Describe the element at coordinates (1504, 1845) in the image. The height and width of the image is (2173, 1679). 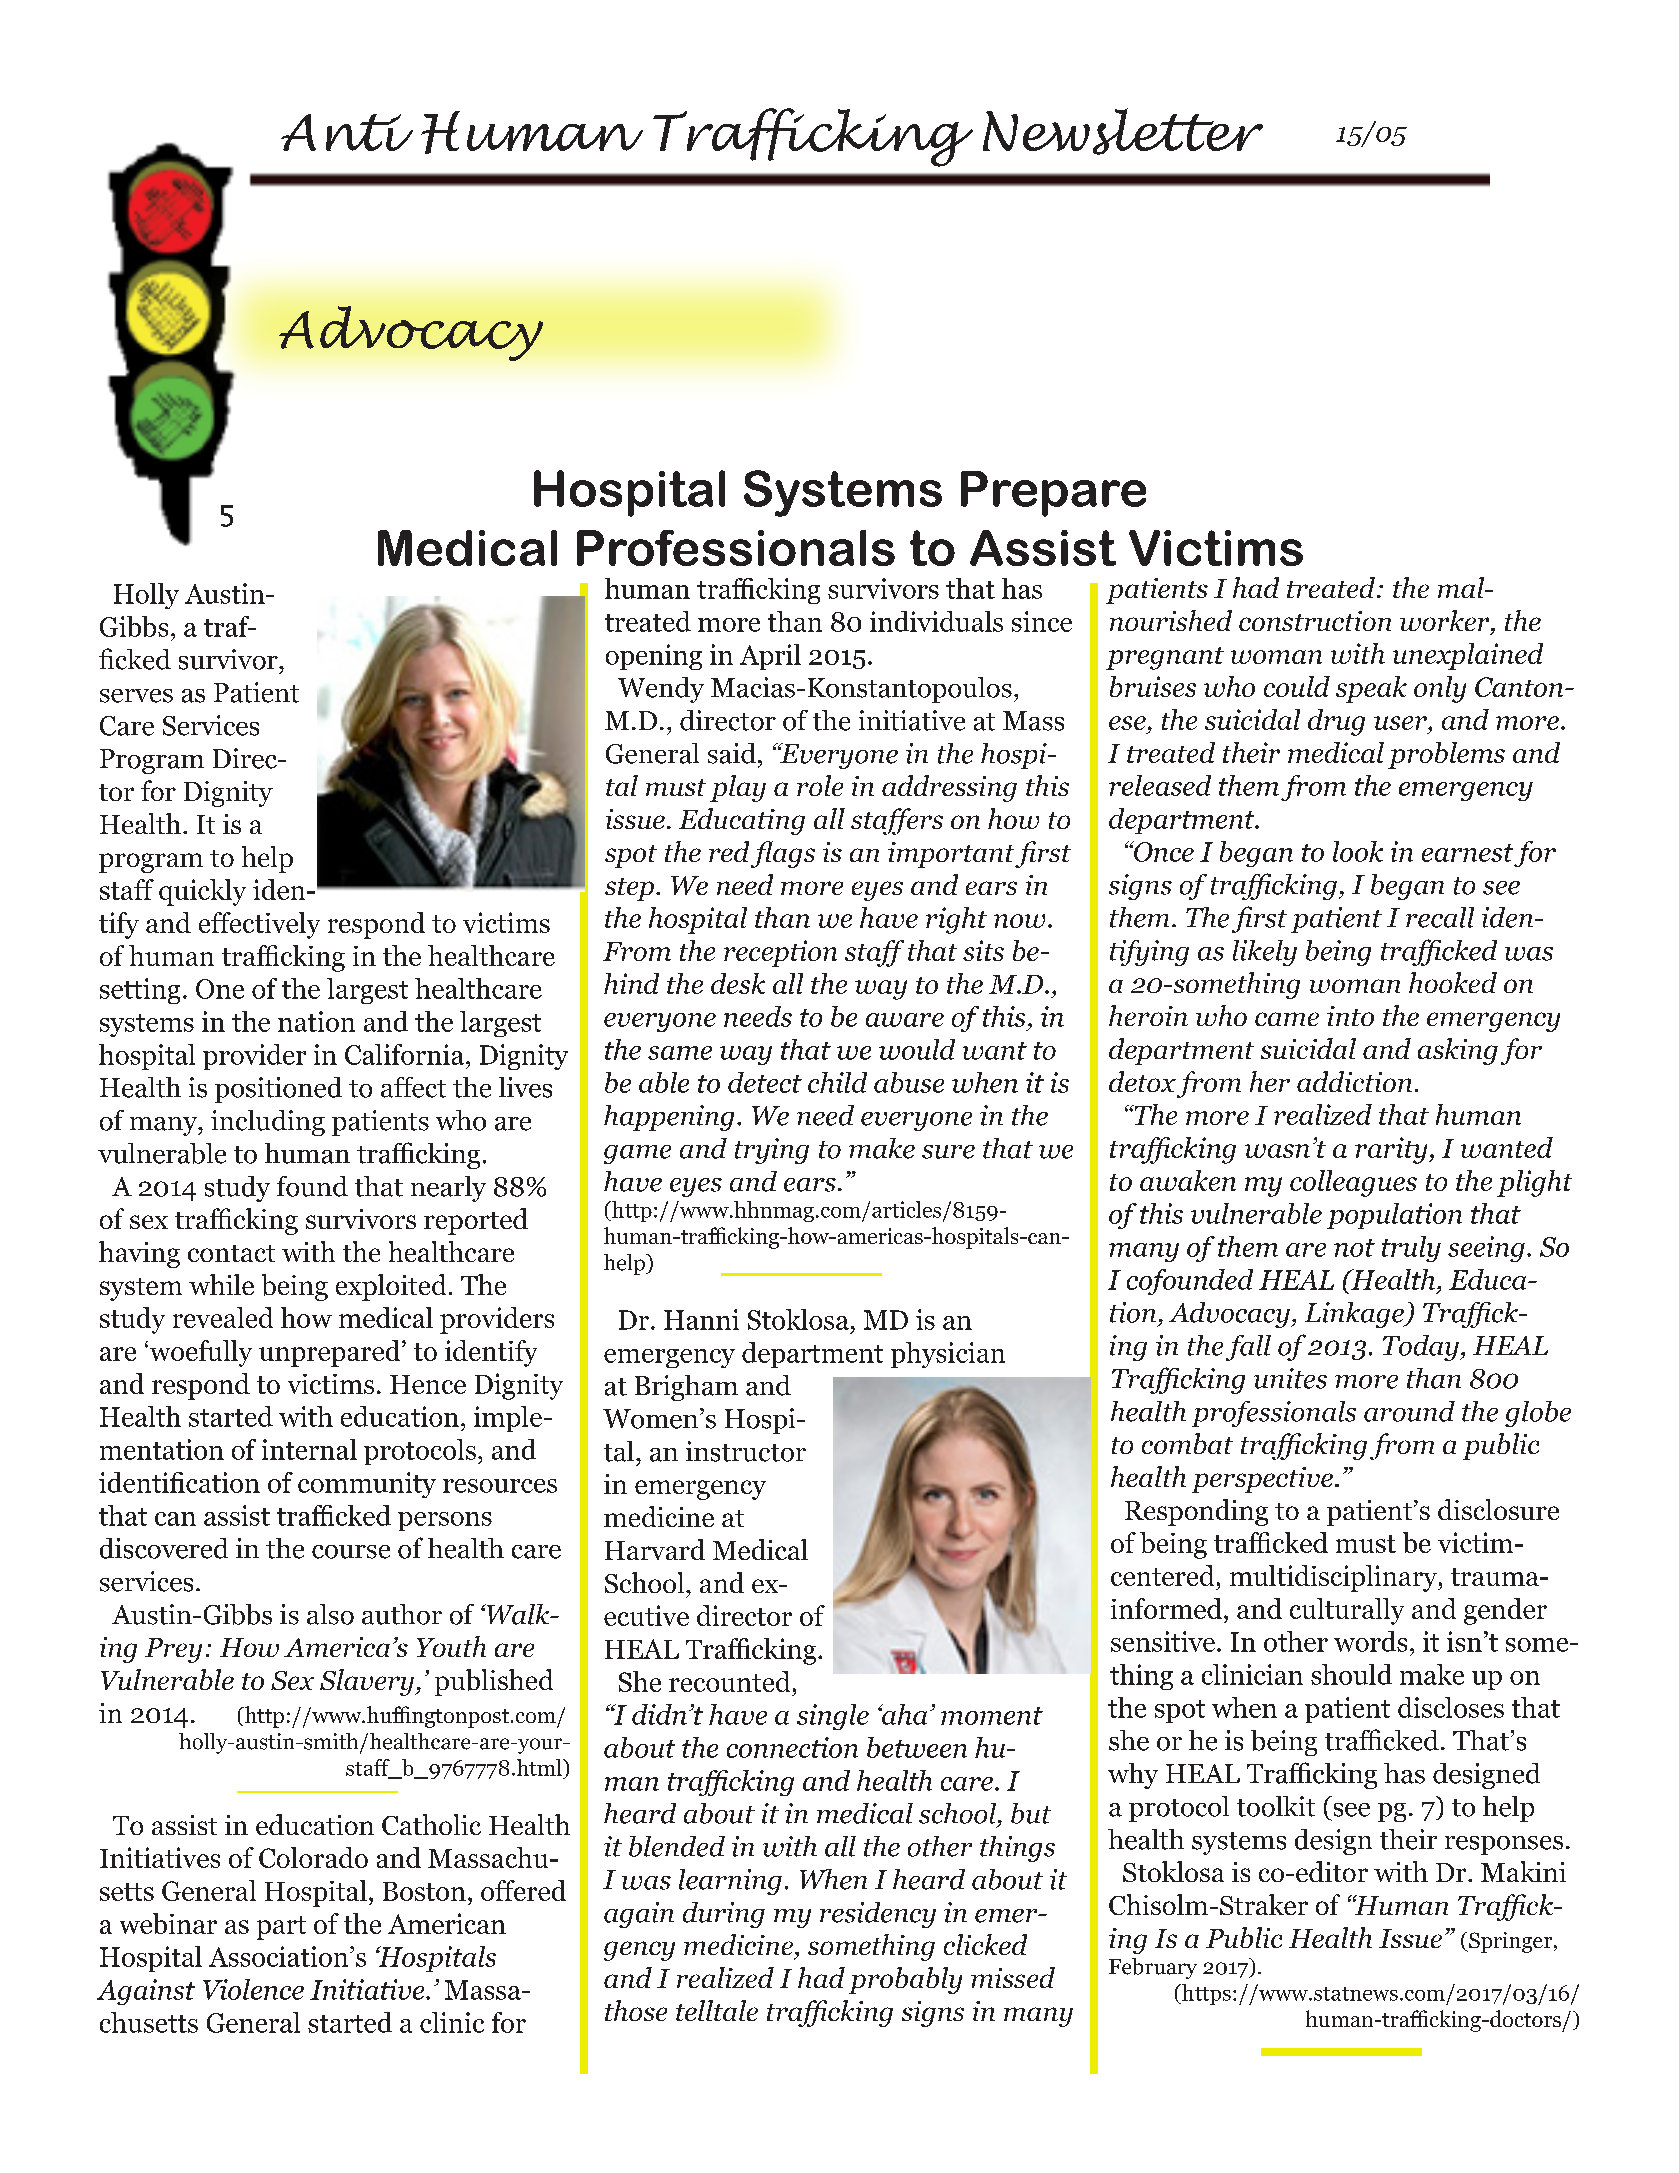
I see `responses` at that location.
